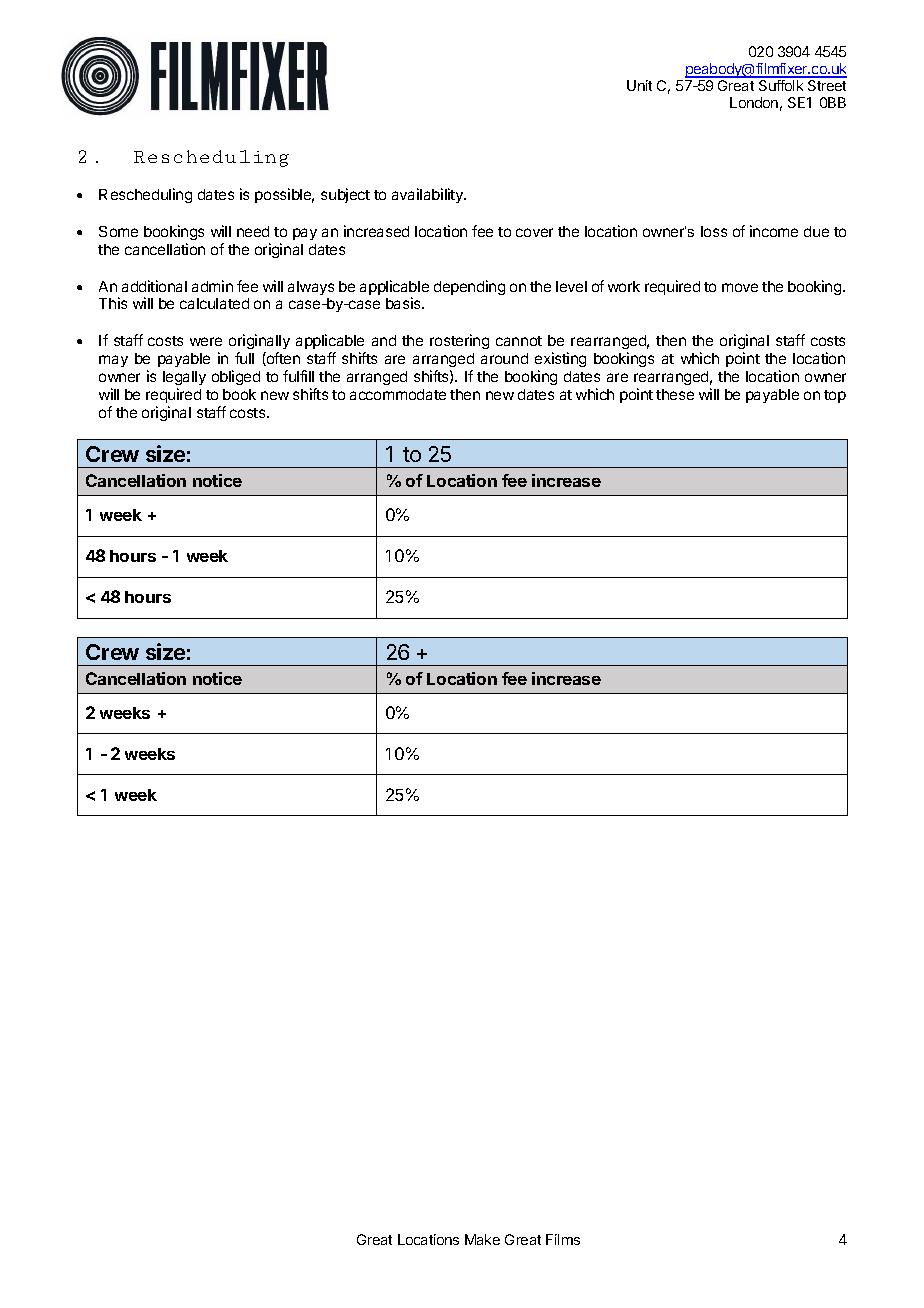 This screenshot has width=924, height=1308. What do you see at coordinates (560, 359) in the screenshot?
I see `existing` at bounding box center [560, 359].
